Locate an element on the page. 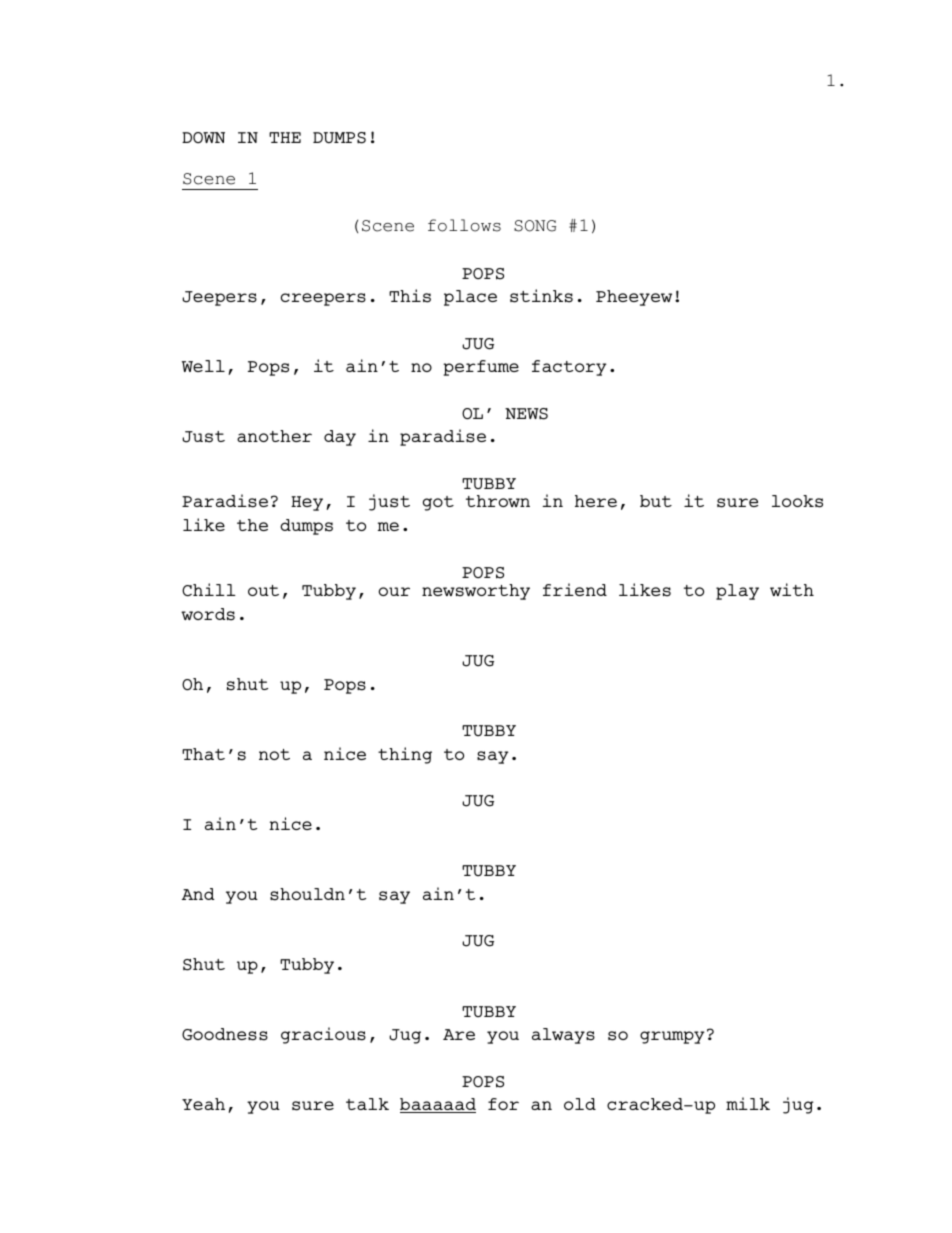 This page has height=1233, width=952. out is located at coordinates (263, 590).
